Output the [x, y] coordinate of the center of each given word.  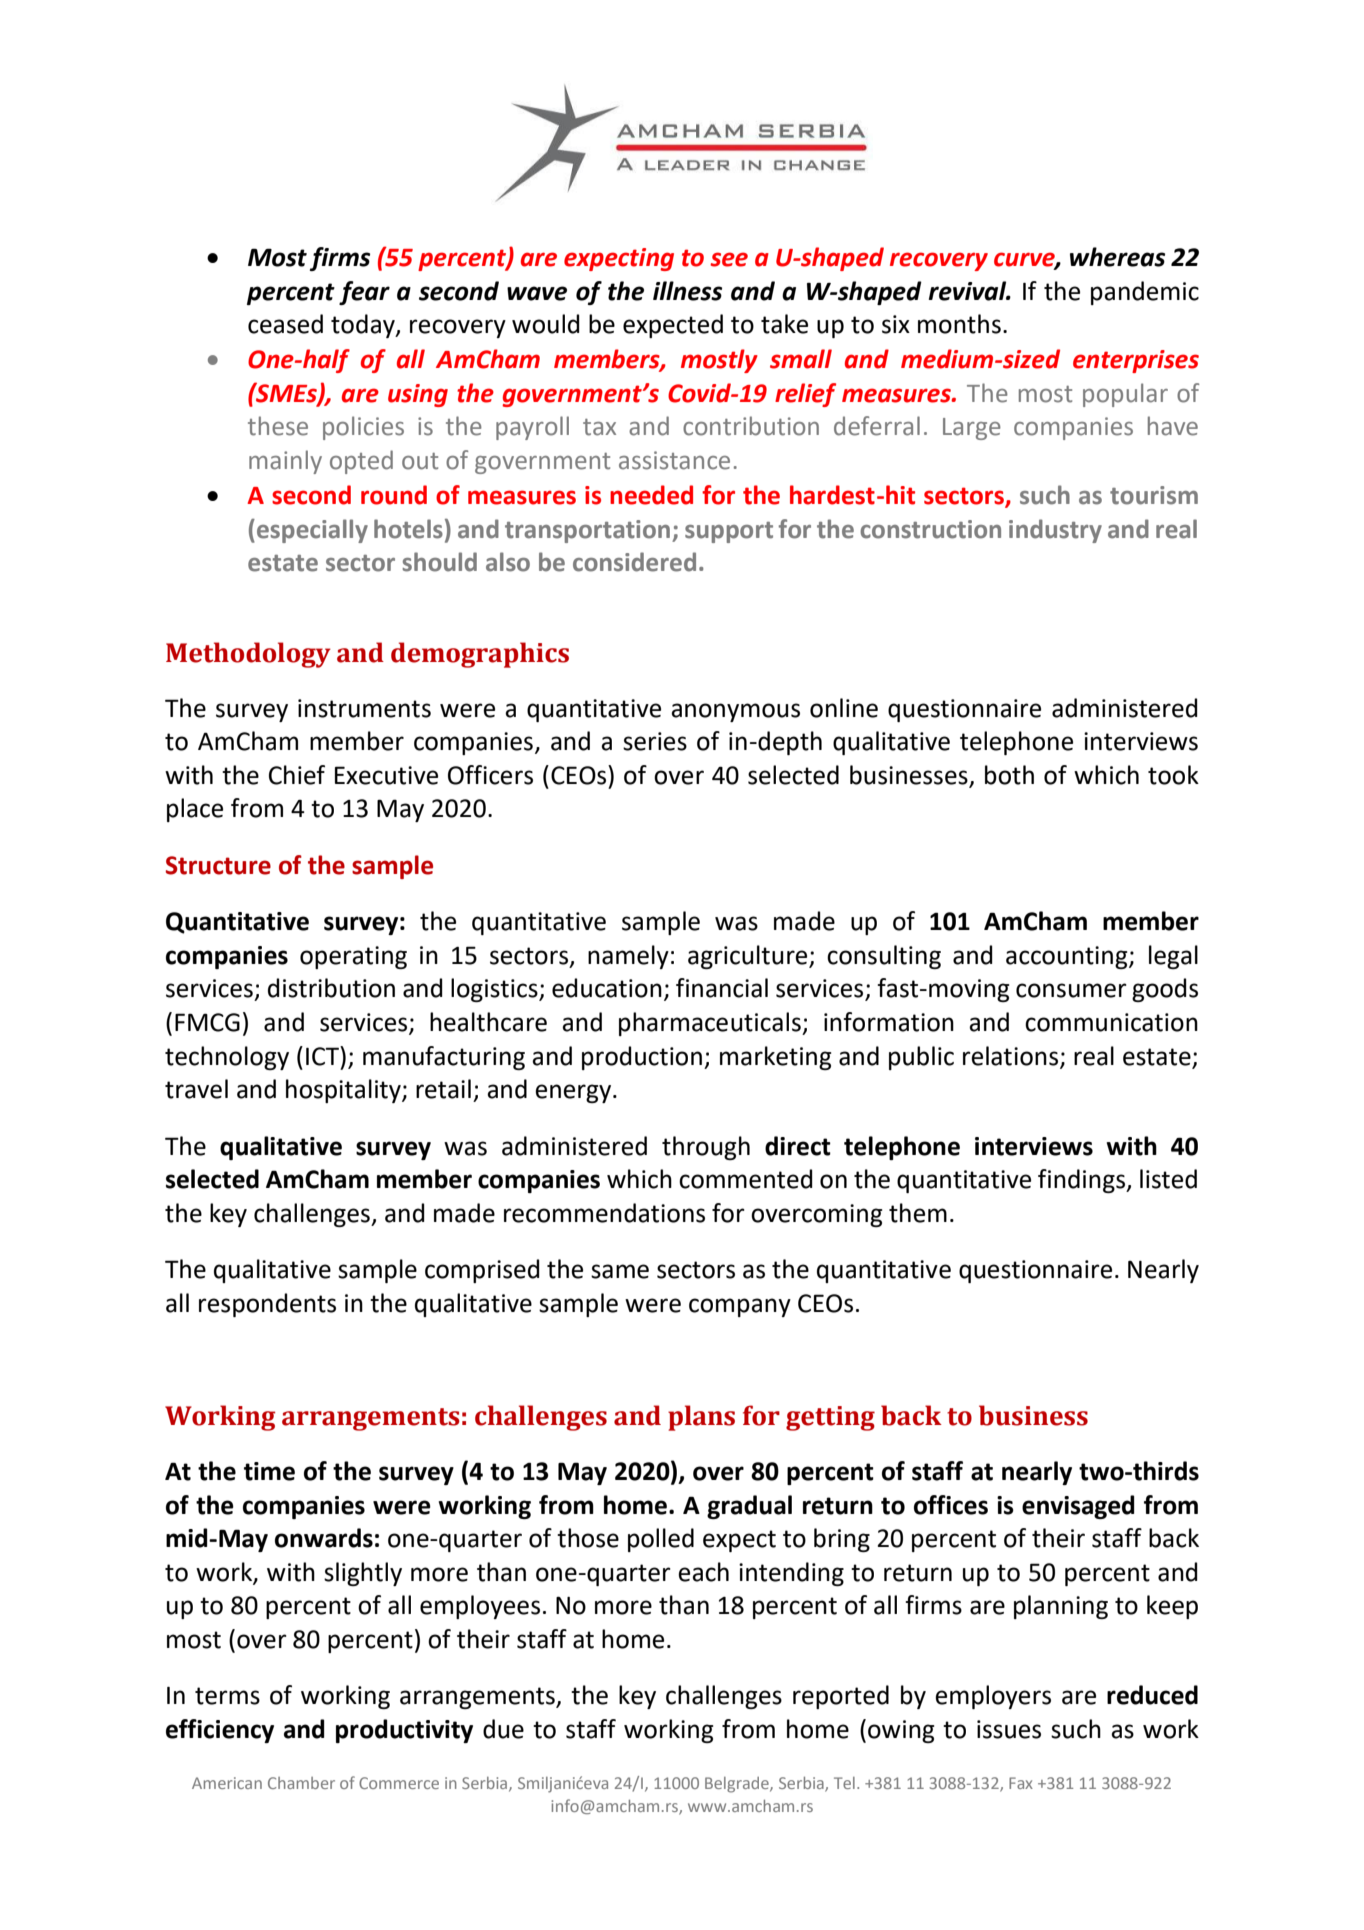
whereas [1117, 257]
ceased [285, 324]
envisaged [1078, 1507]
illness [687, 291]
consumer [1071, 990]
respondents [267, 1305]
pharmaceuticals [711, 1024]
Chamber [301, 1783]
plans [701, 1418]
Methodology [248, 655]
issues [1009, 1729]
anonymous [735, 712]
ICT [323, 1056]
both [1009, 775]
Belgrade [738, 1785]
